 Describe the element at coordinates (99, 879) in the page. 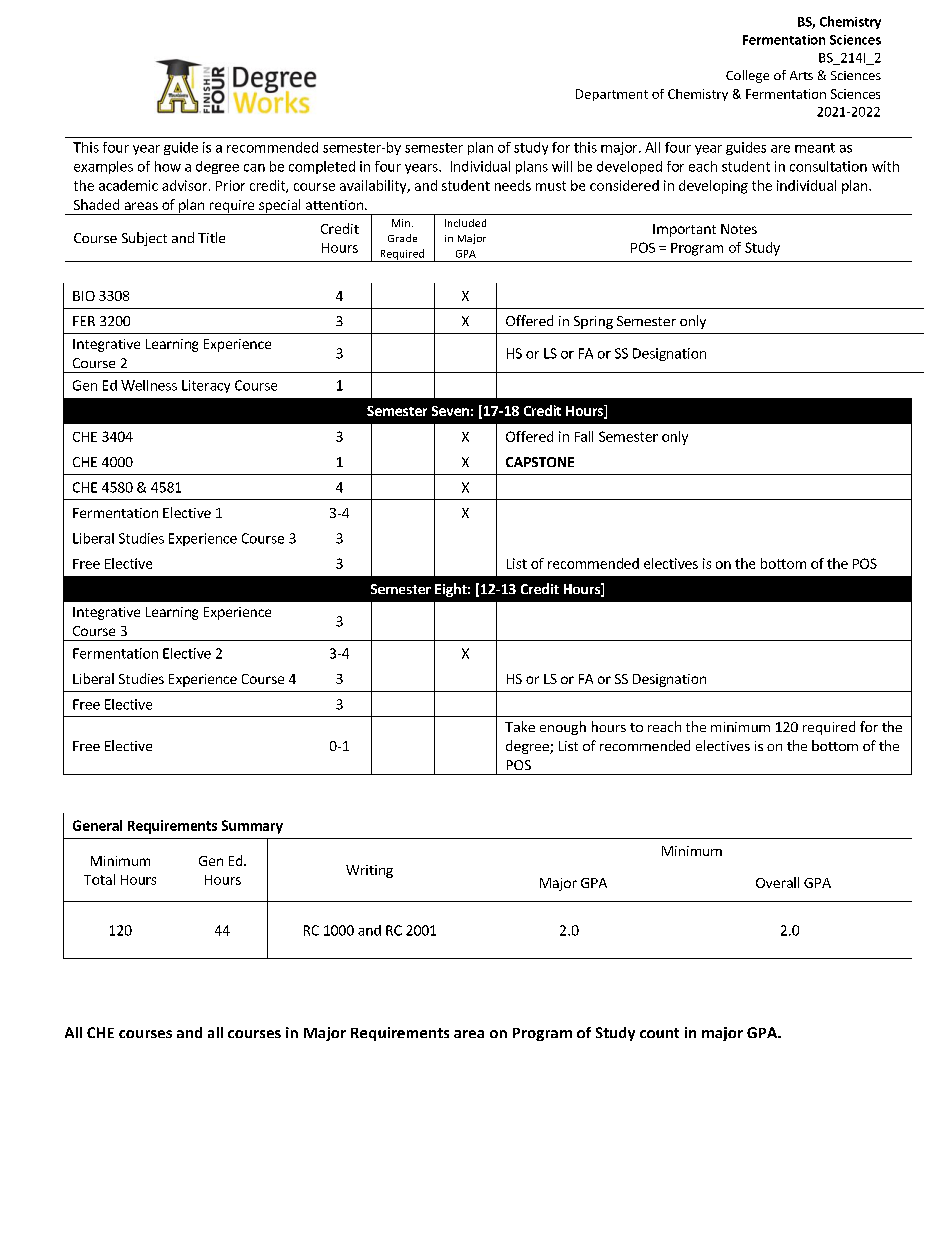

I see `Total` at that location.
